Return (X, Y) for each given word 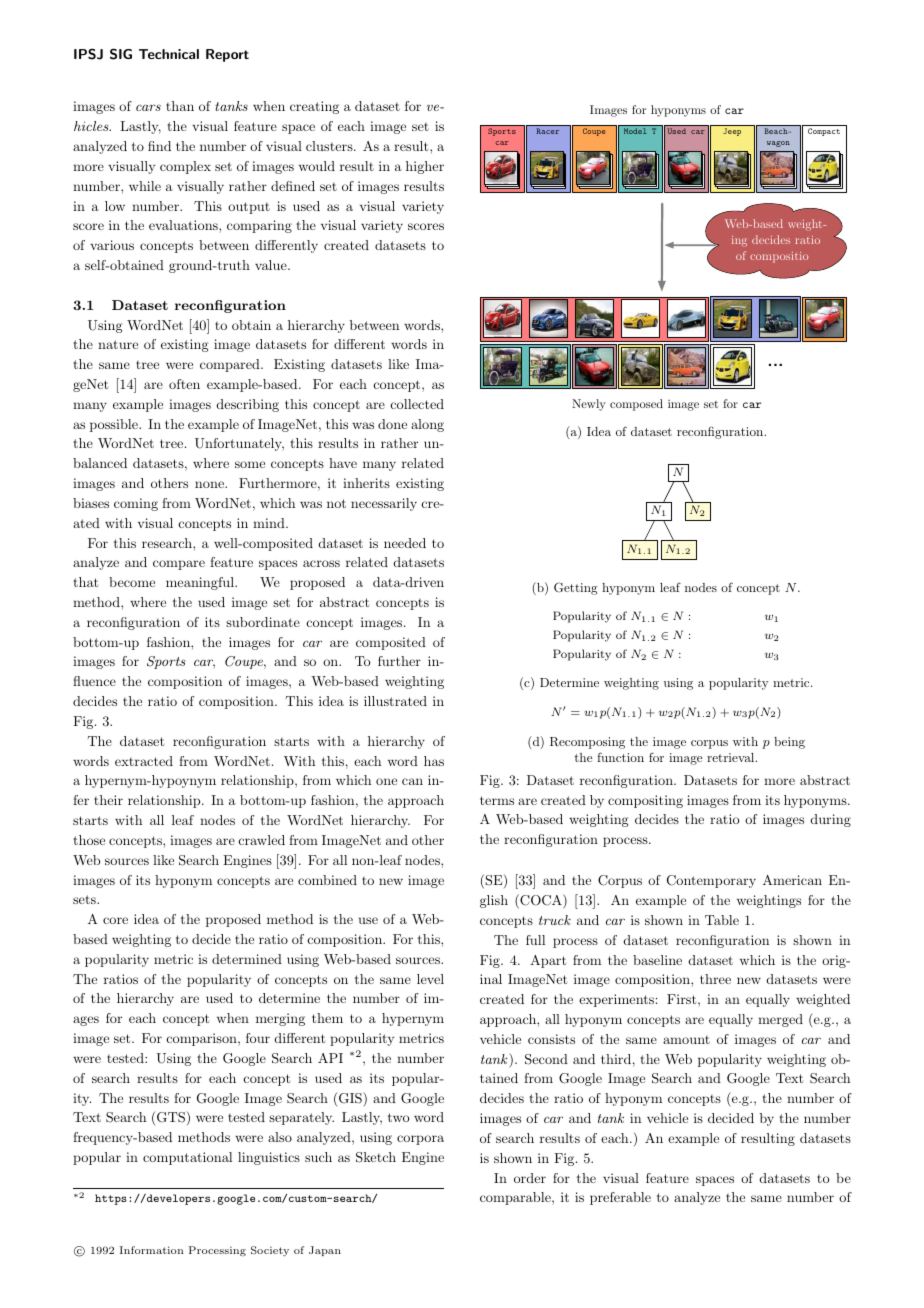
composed (636, 405)
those (89, 840)
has (434, 761)
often (184, 384)
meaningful (201, 583)
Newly (589, 405)
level (430, 979)
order (530, 1178)
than (180, 106)
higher (425, 167)
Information (152, 1250)
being (789, 743)
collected (417, 404)
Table (722, 920)
